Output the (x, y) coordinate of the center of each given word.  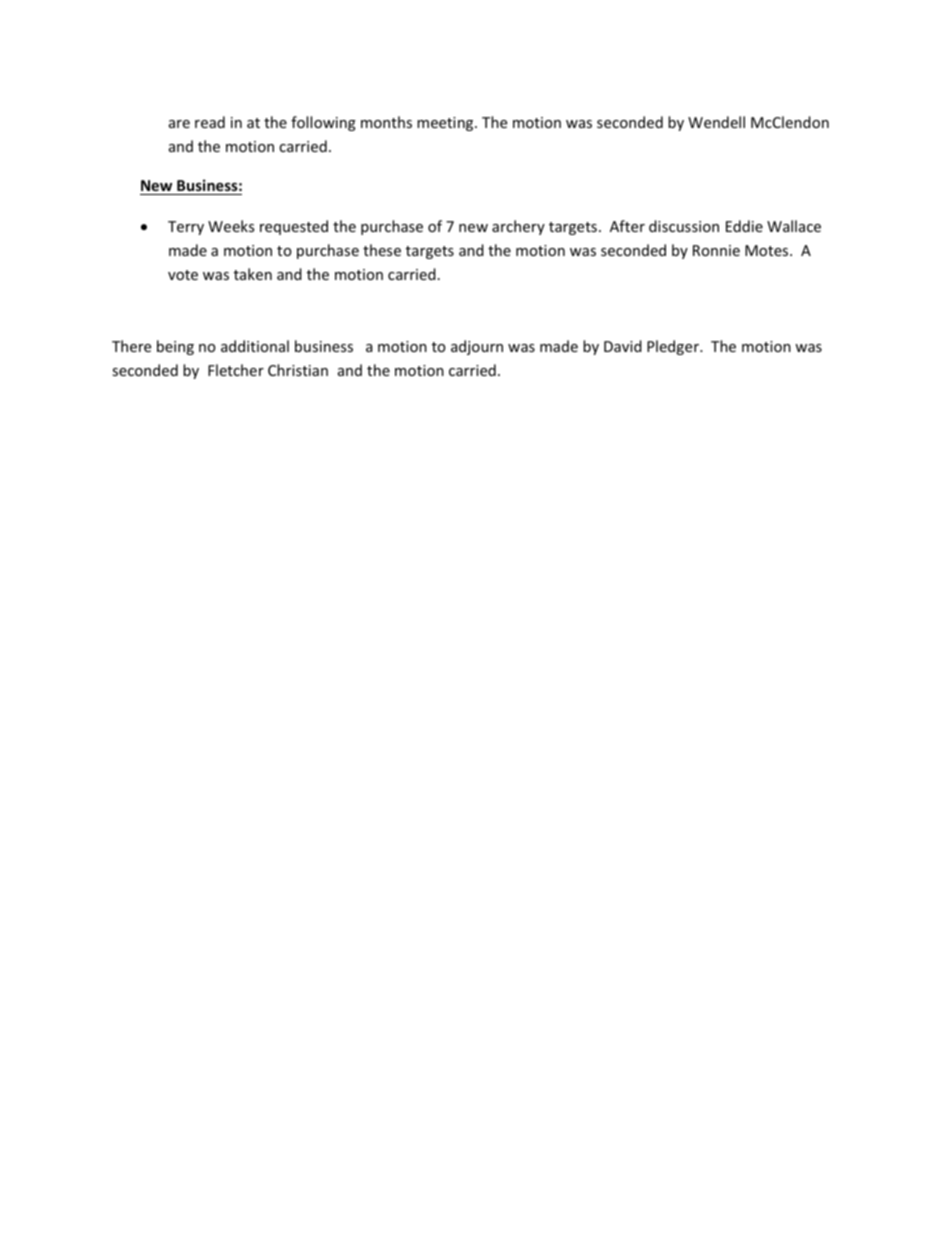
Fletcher (236, 370)
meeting (446, 124)
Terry (186, 228)
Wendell (716, 122)
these (382, 250)
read (210, 122)
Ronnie (716, 250)
